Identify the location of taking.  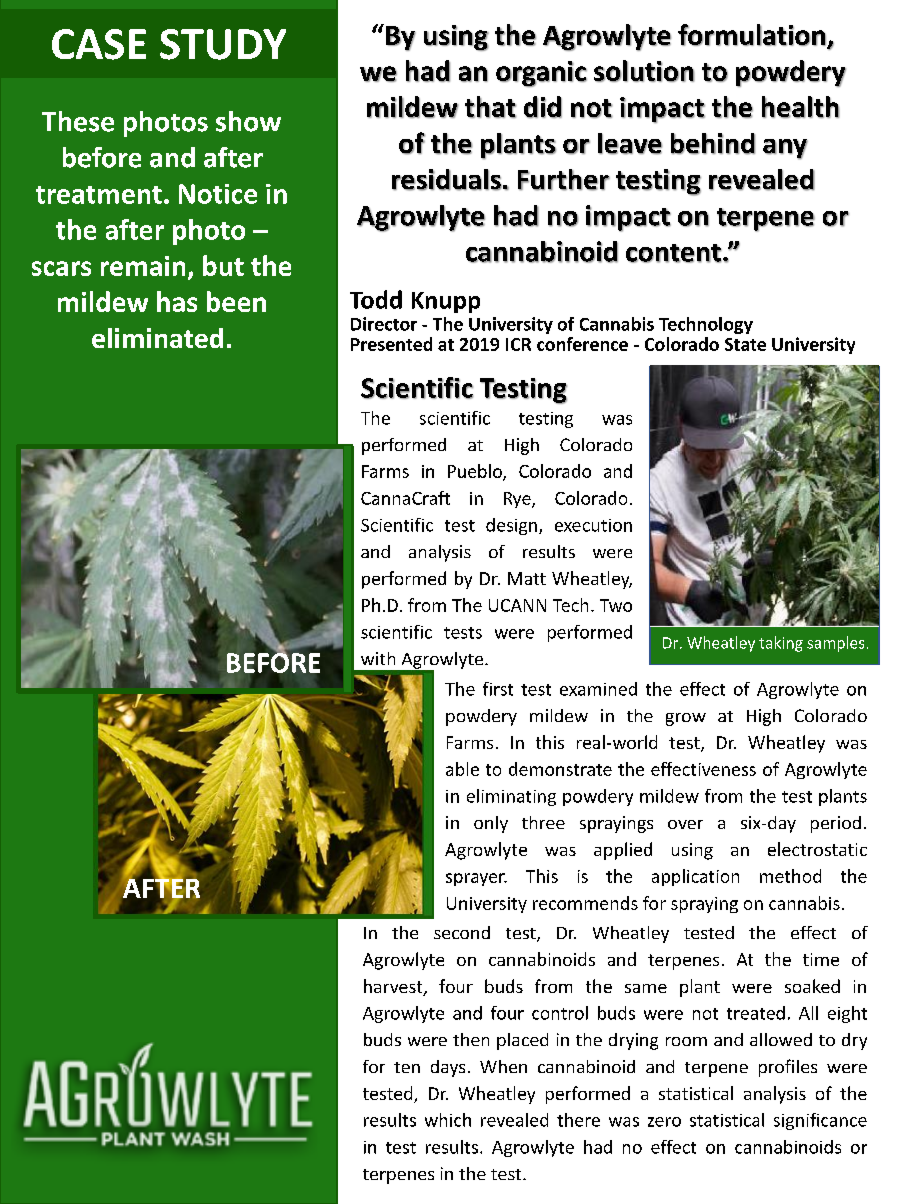
(781, 644).
